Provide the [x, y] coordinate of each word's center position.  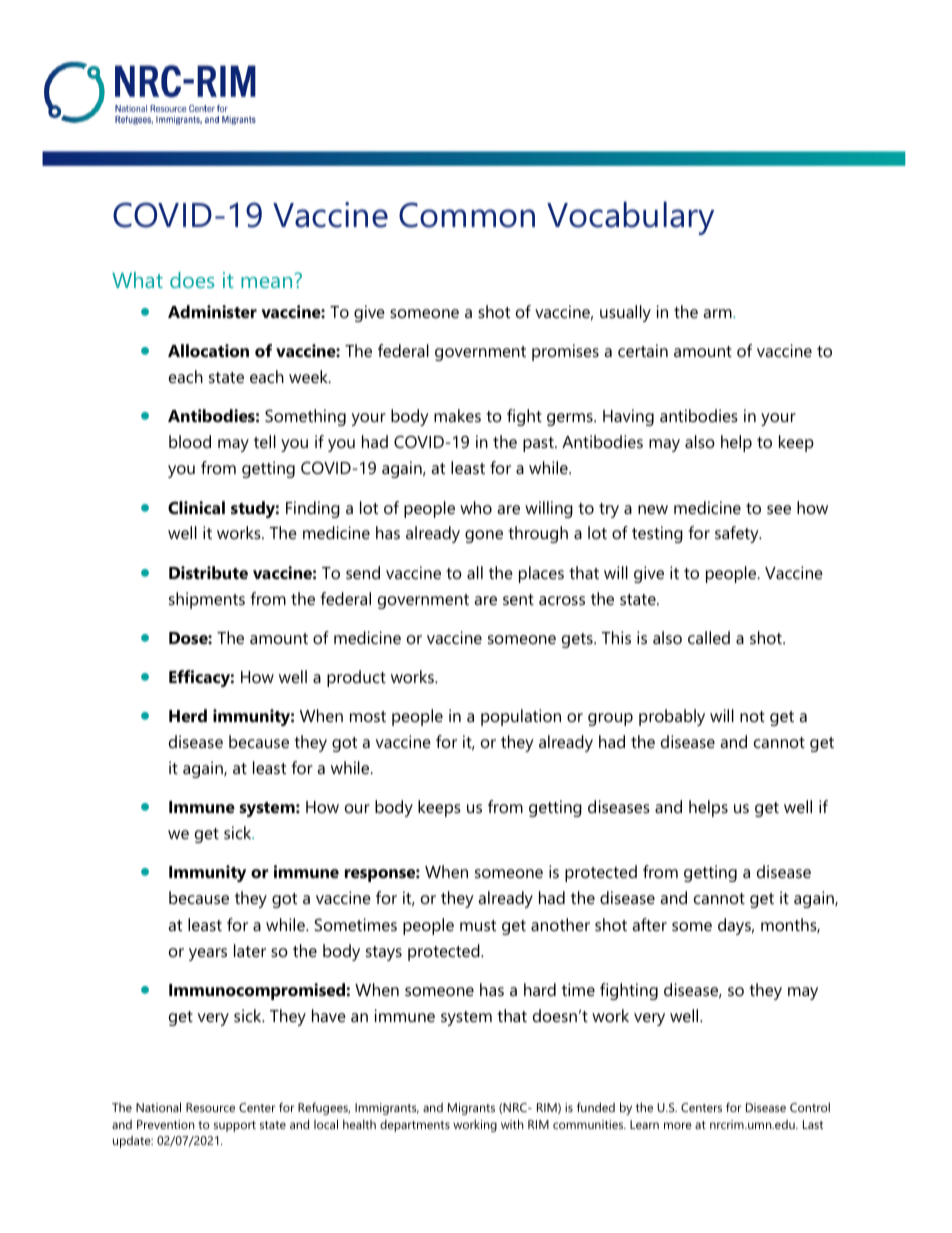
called [709, 637]
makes [457, 415]
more [678, 1125]
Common [467, 215]
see [779, 509]
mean [268, 281]
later [250, 950]
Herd [188, 715]
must [478, 925]
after [649, 924]
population [521, 717]
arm [718, 313]
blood [190, 441]
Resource [210, 1107]
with [512, 1124]
